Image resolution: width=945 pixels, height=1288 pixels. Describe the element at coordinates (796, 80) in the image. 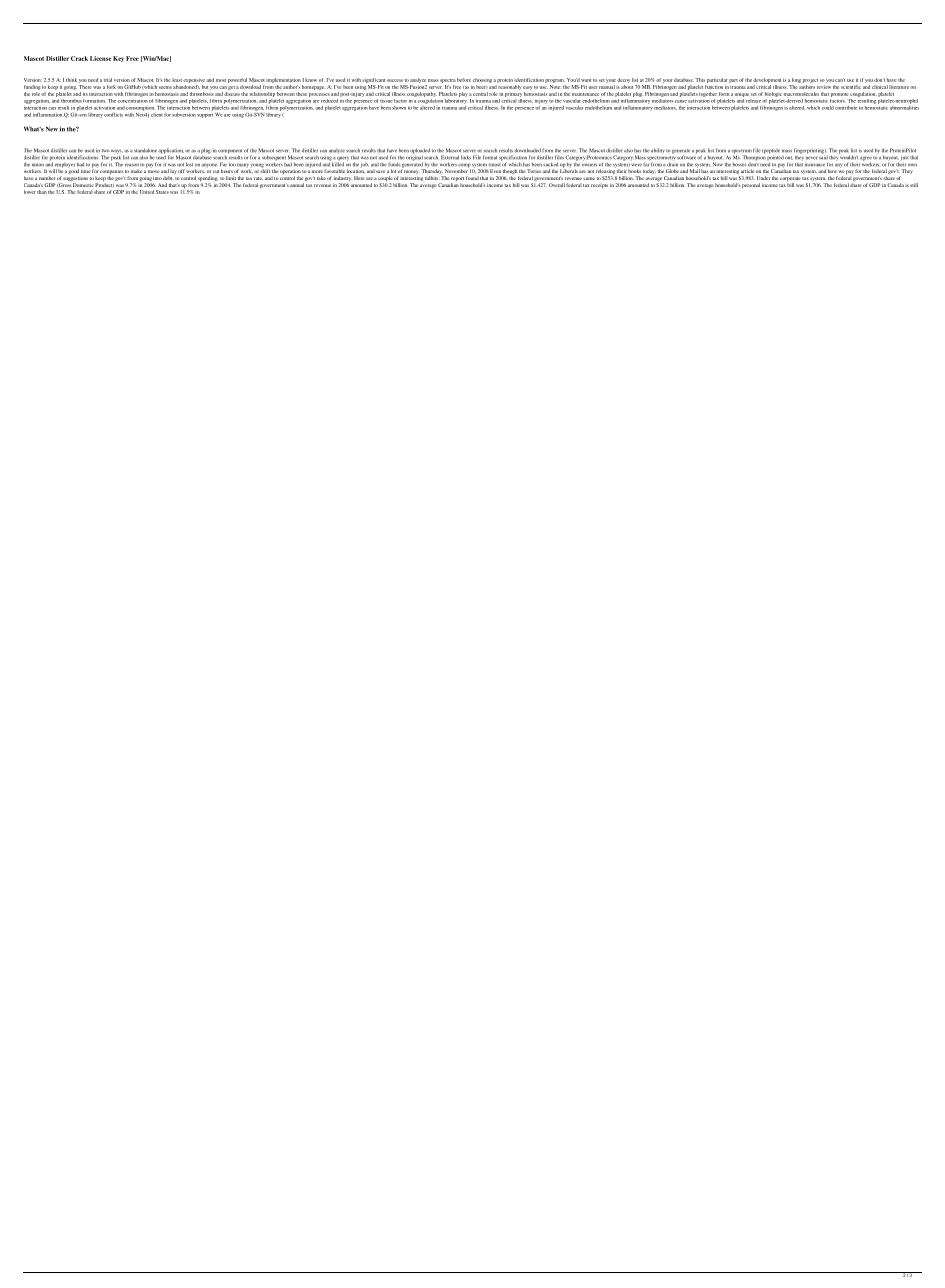

I see `long` at that location.
